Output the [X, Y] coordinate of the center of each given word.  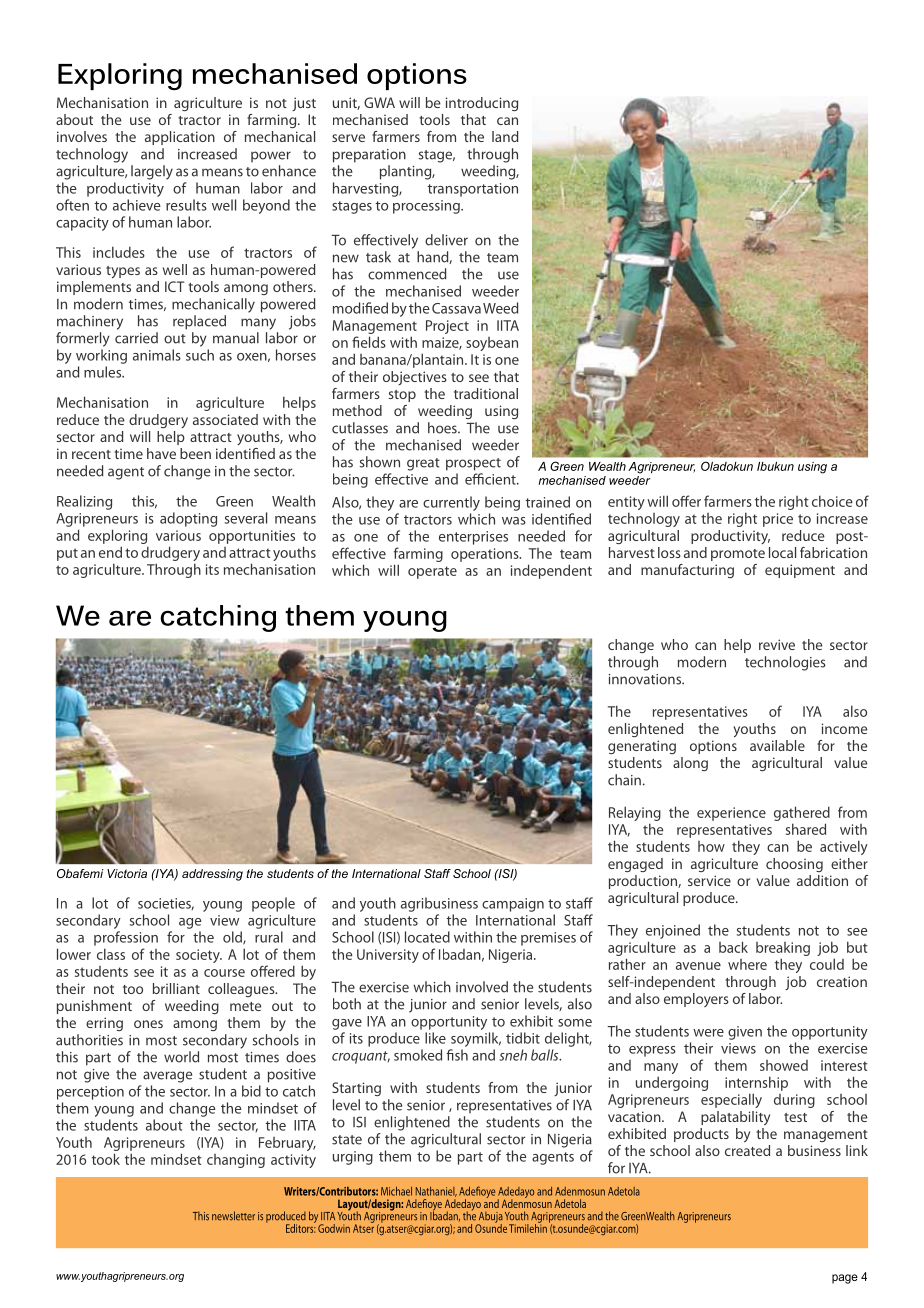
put [67, 554]
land [505, 136]
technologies [785, 663]
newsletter [233, 1216]
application [180, 138]
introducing [482, 104]
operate [432, 572]
